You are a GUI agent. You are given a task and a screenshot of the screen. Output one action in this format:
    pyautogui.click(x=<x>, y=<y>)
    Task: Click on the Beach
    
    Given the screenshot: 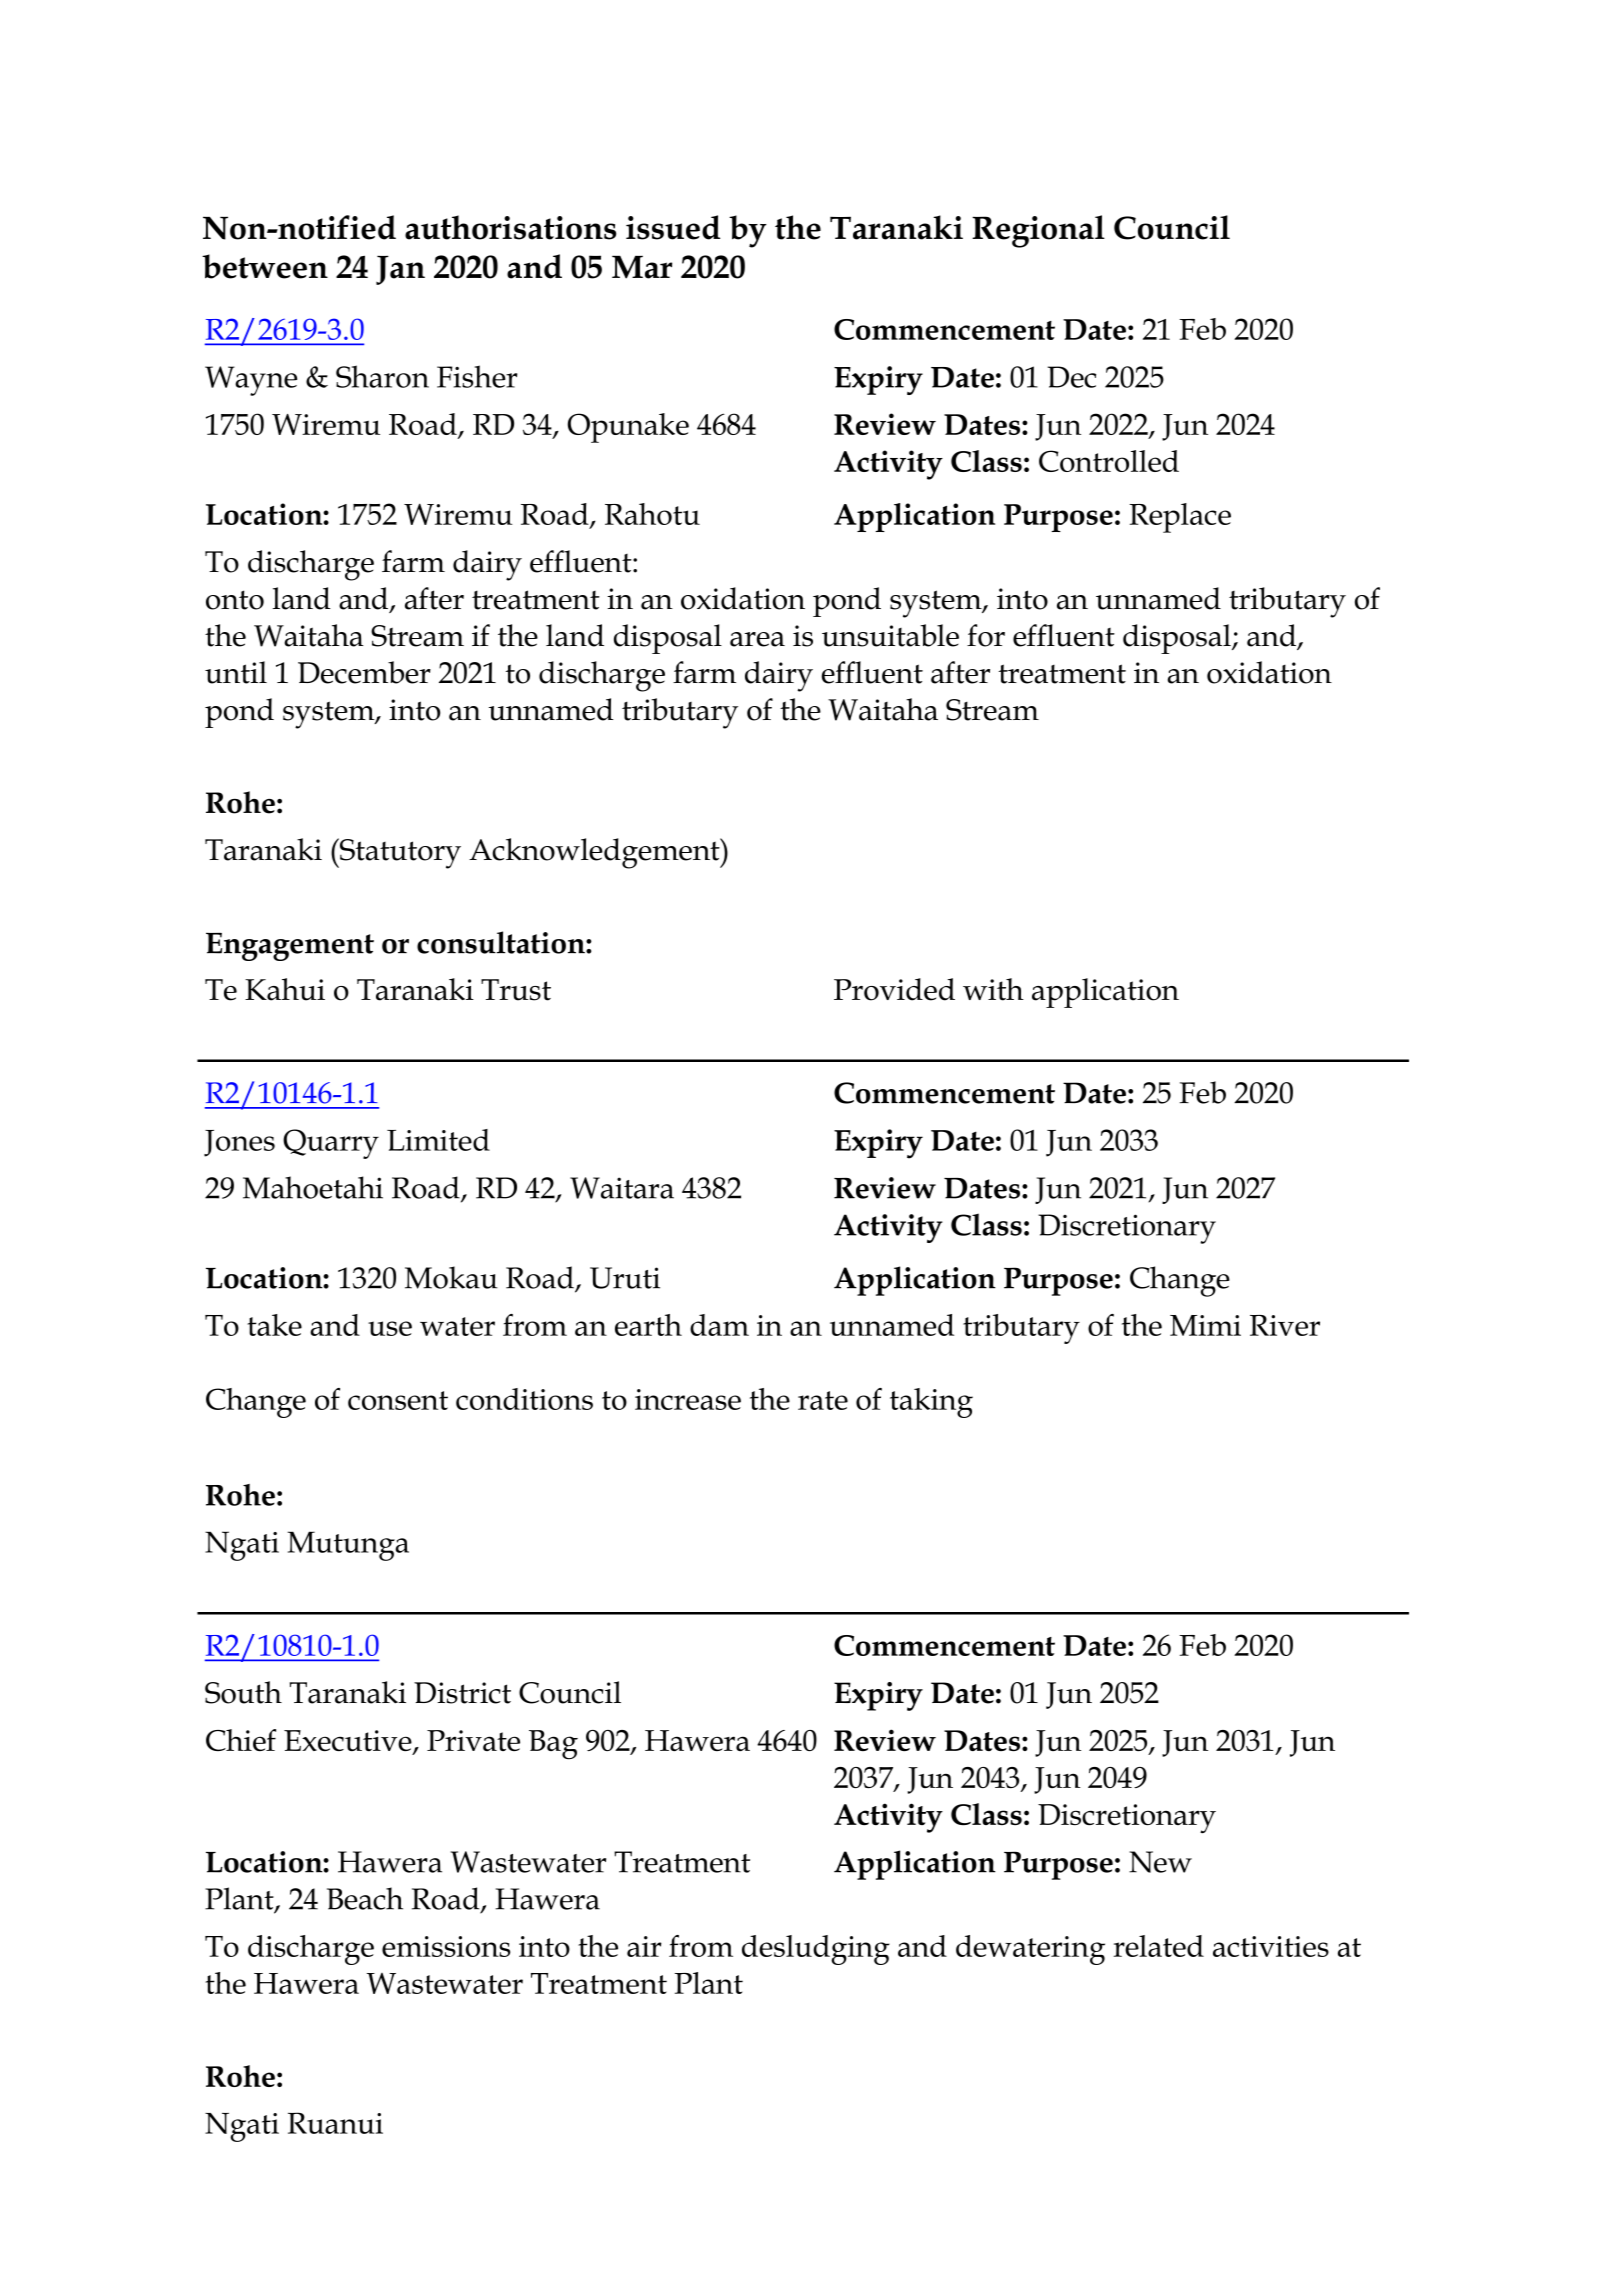 What is the action you would take?
    pyautogui.click(x=365, y=1898)
